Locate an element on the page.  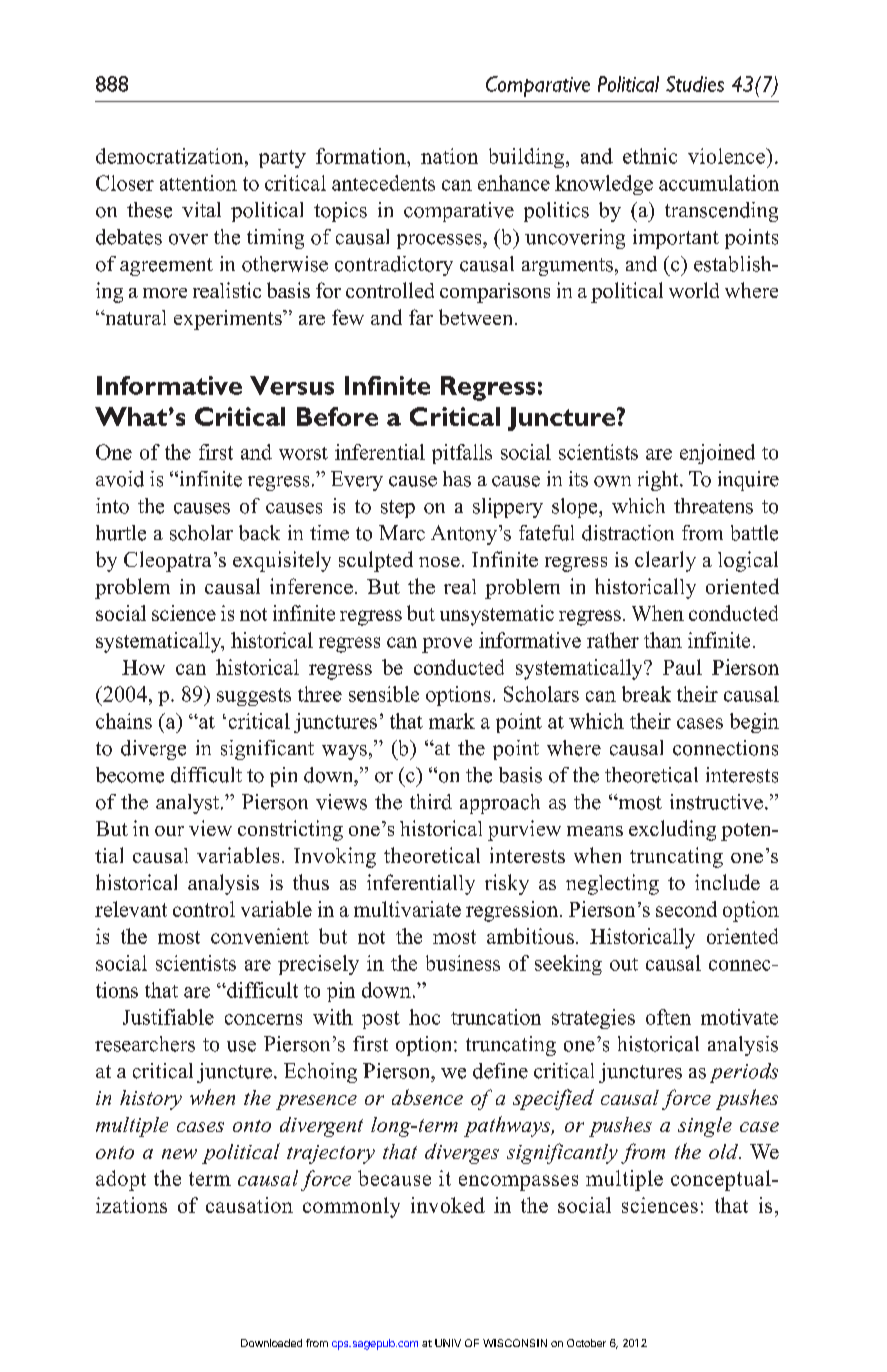
causation is located at coordinates (249, 1205).
